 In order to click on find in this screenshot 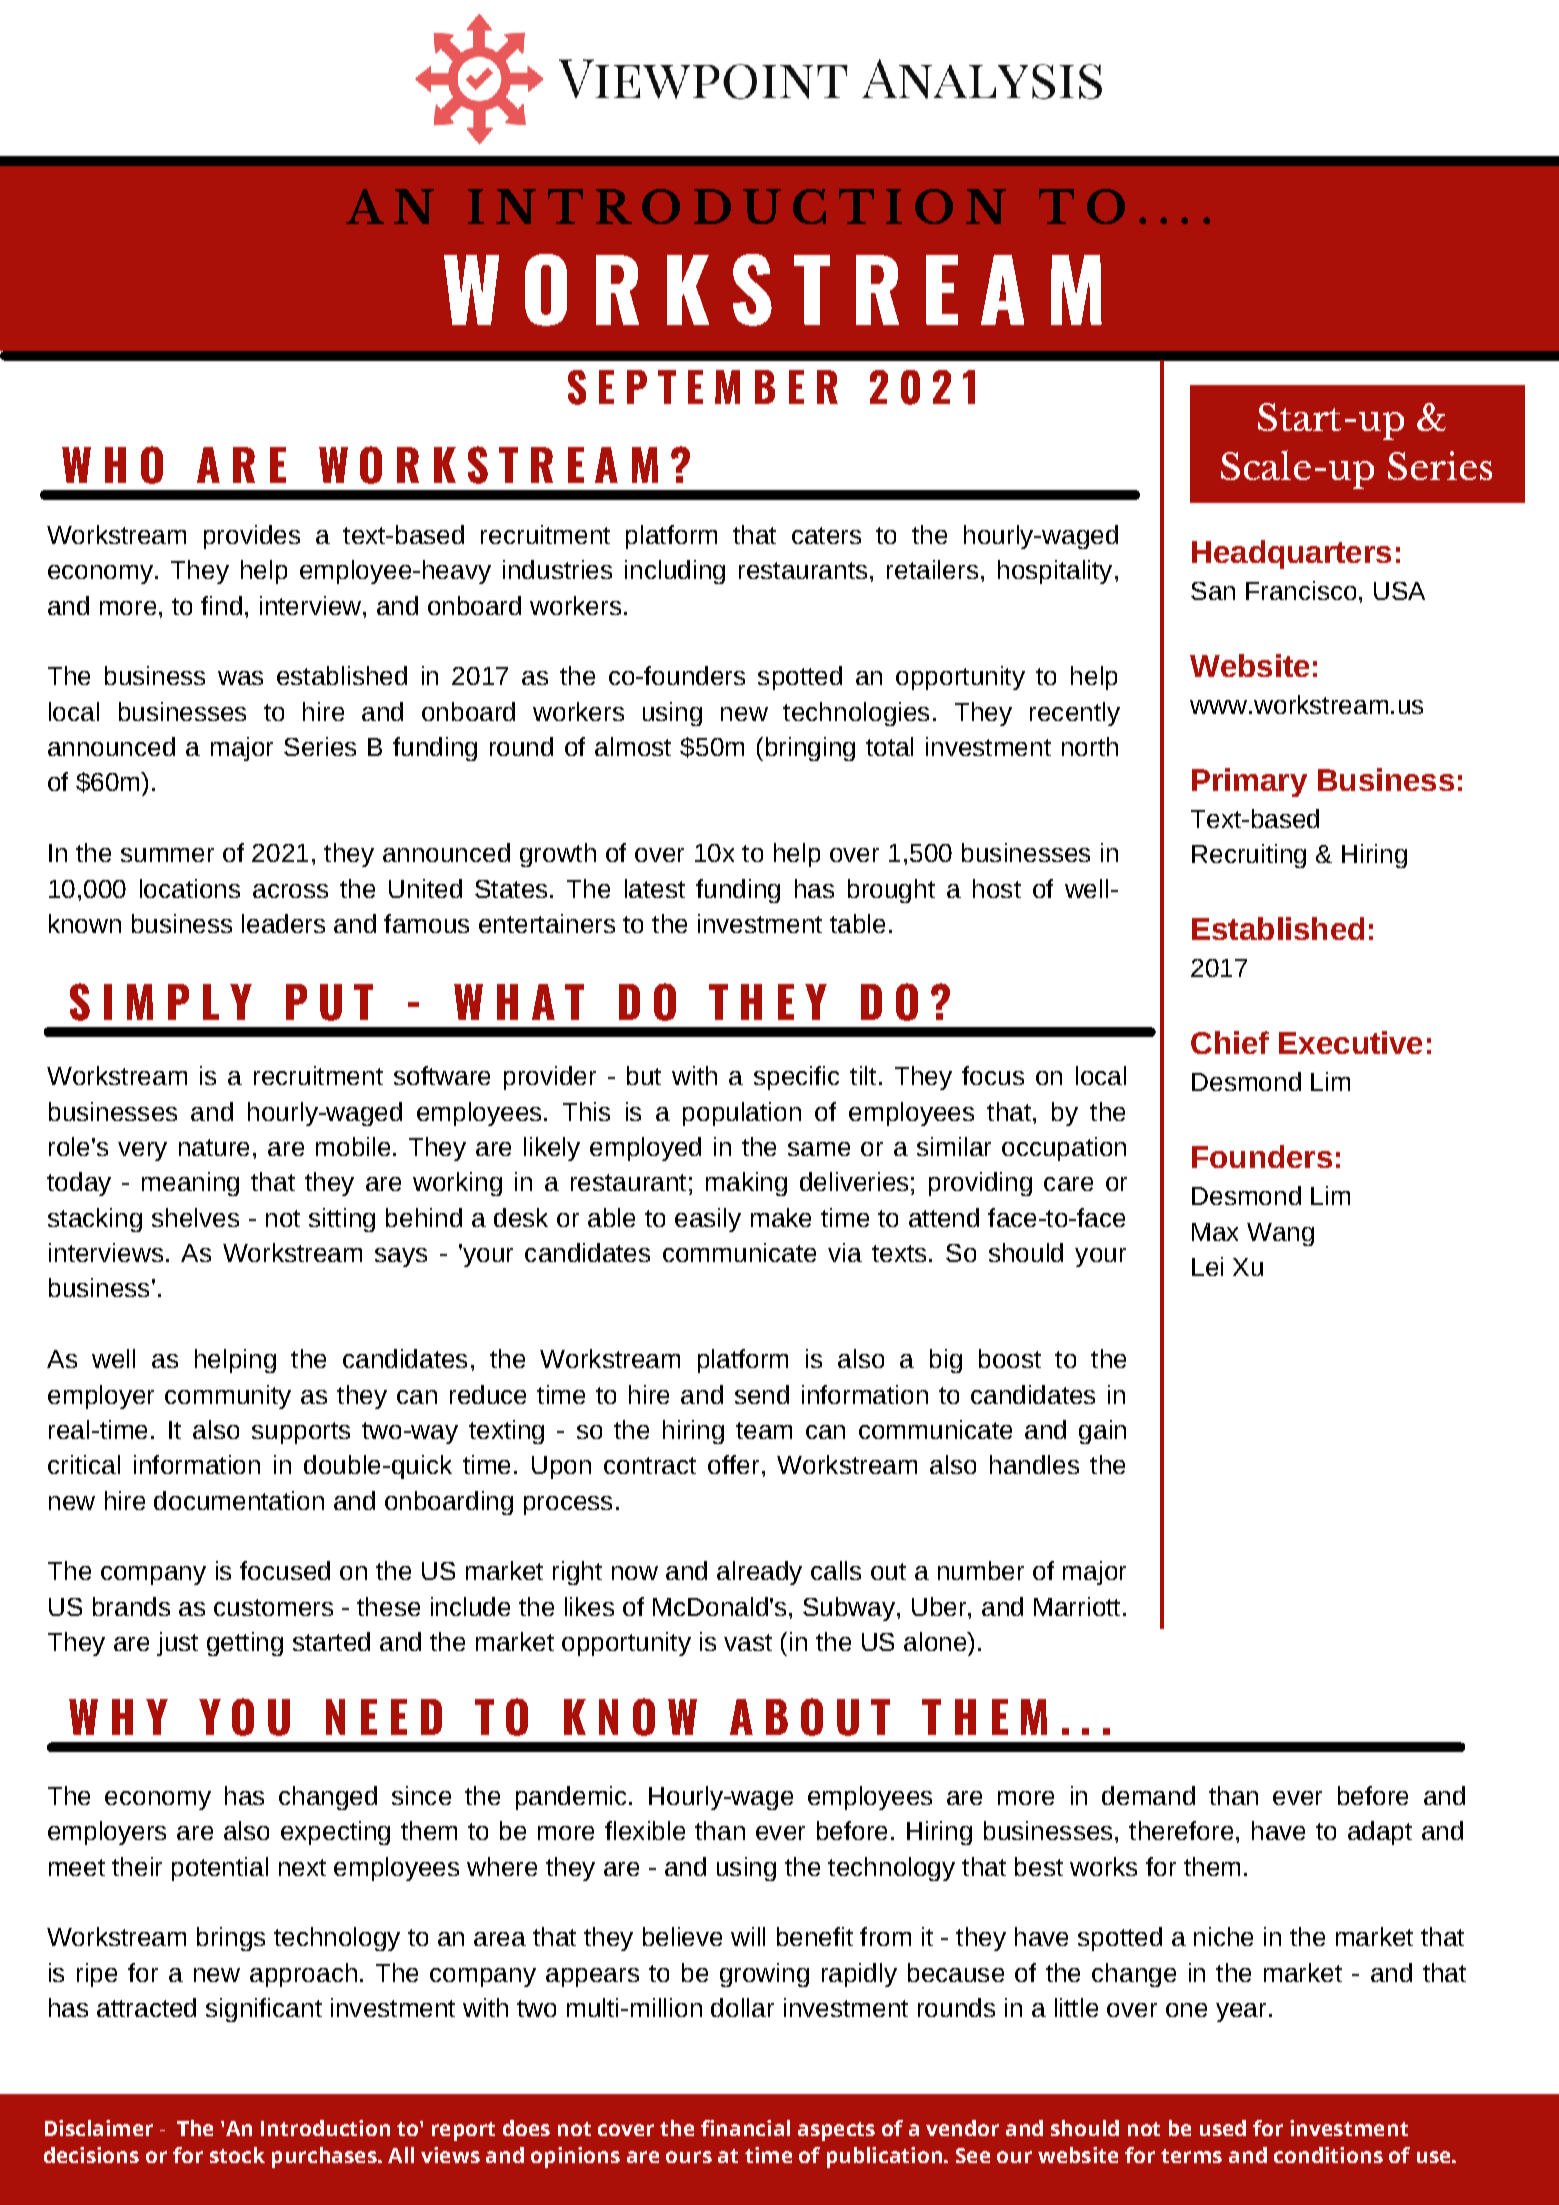, I will do `click(221, 605)`.
